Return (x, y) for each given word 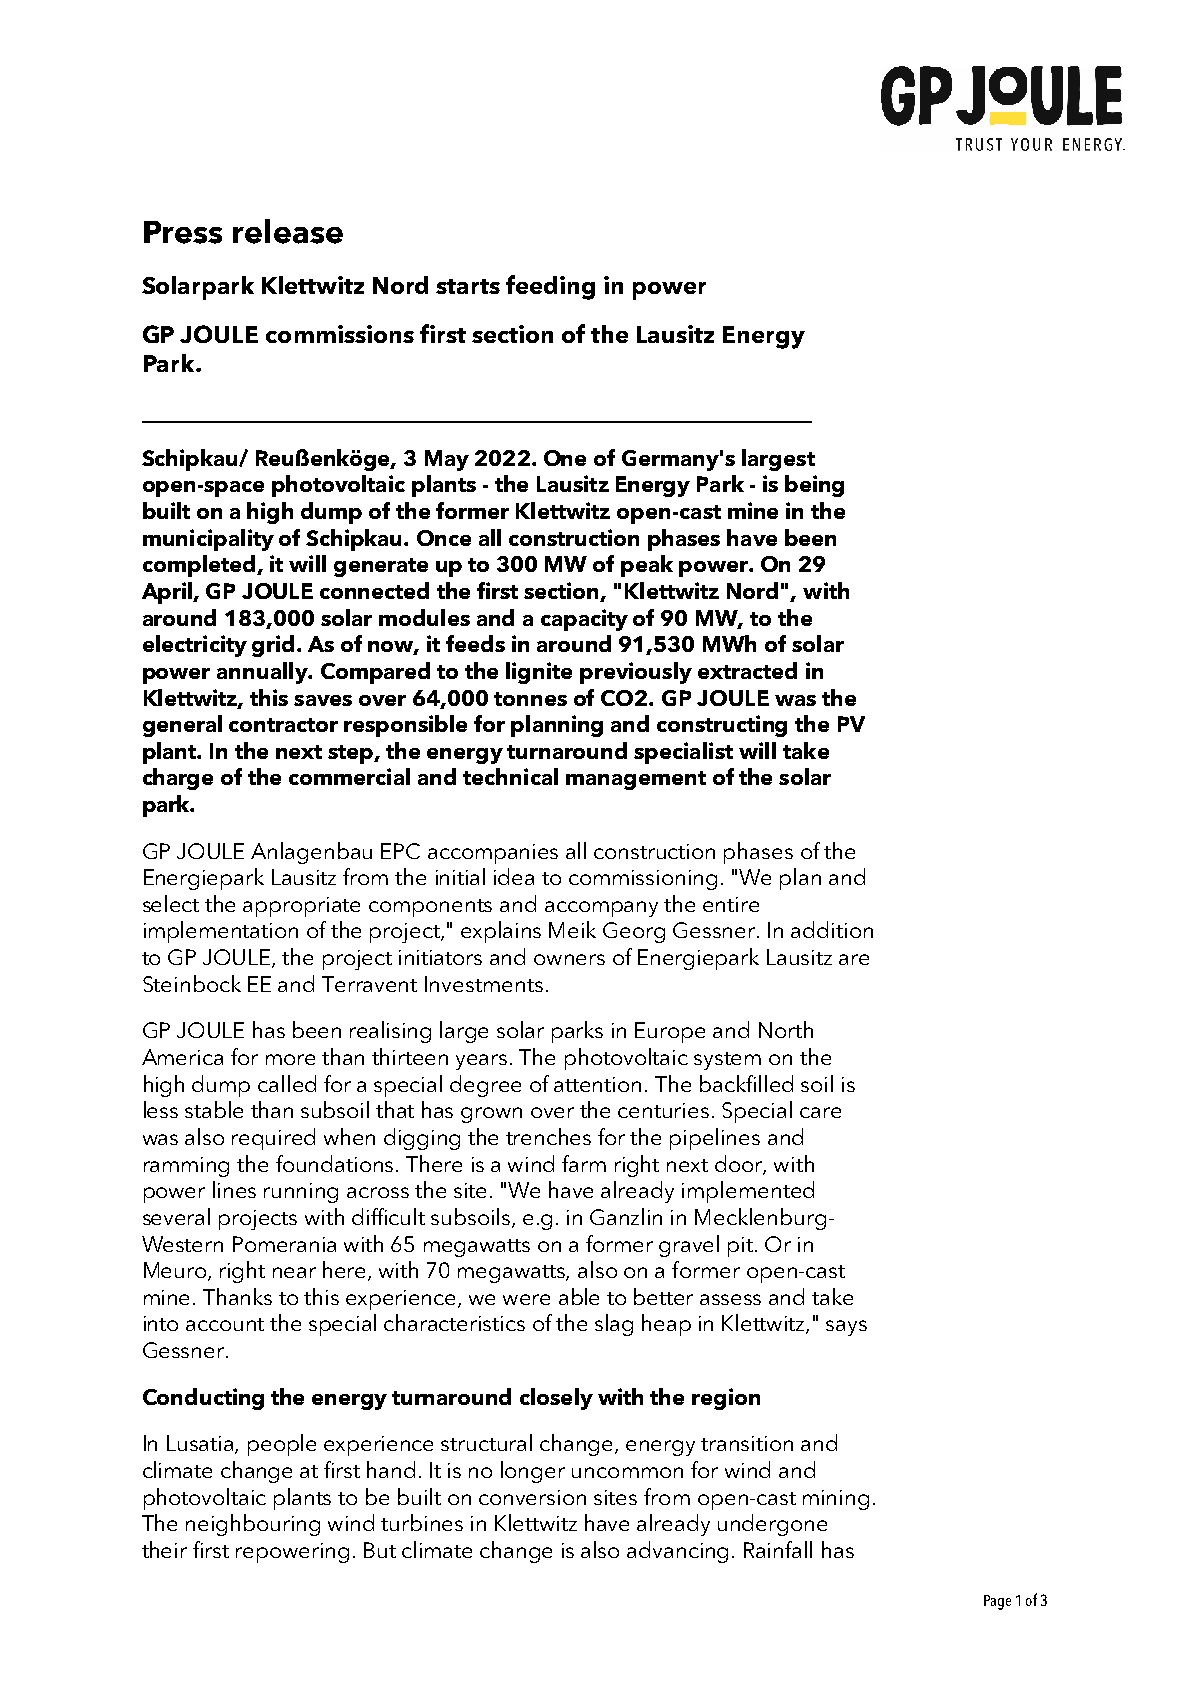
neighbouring (253, 1525)
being (814, 486)
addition (832, 929)
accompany (601, 909)
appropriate (301, 907)
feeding (550, 287)
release (288, 231)
